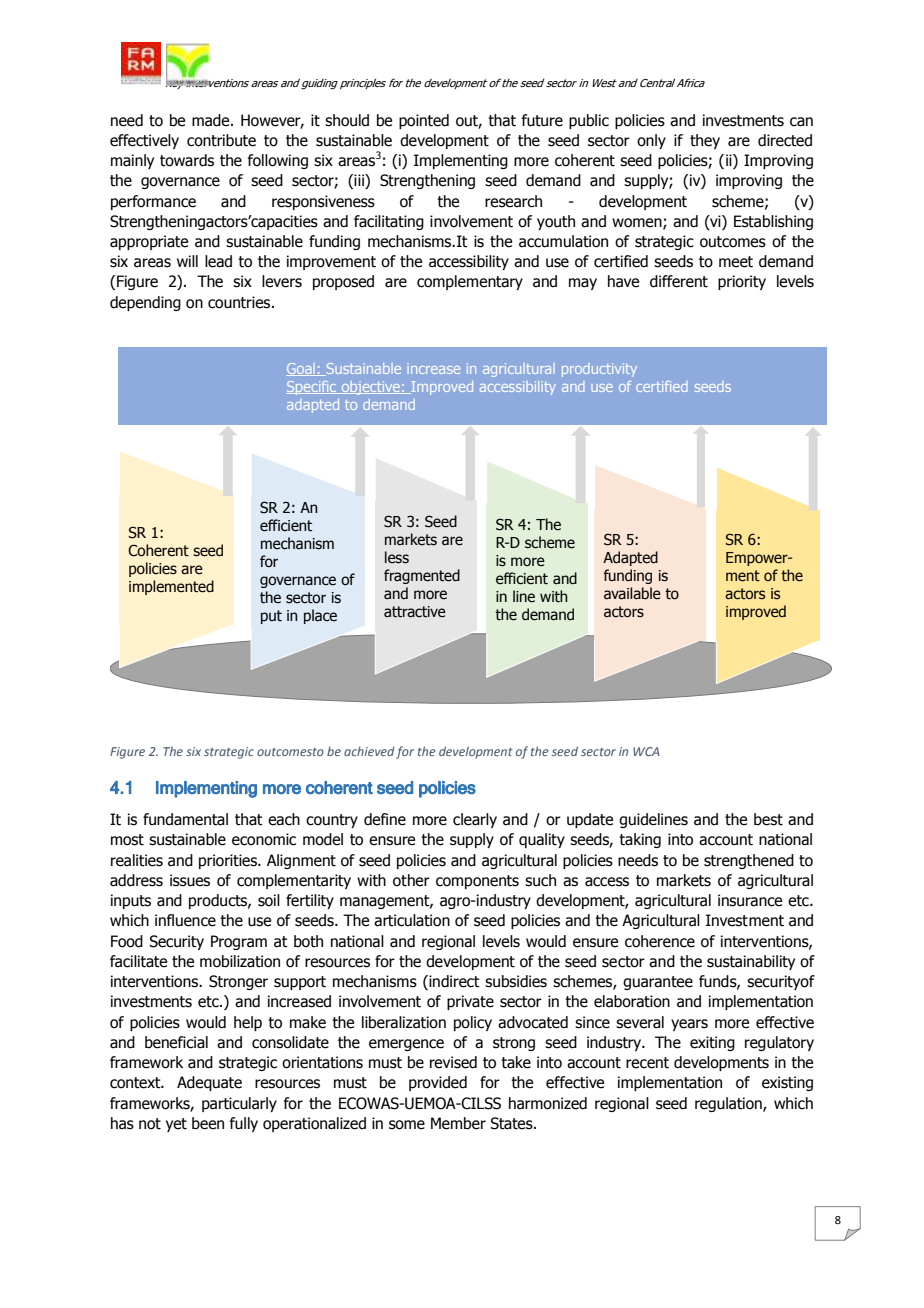 This page has height=1308, width=924. Describe the element at coordinates (705, 141) in the page. I see `they` at that location.
